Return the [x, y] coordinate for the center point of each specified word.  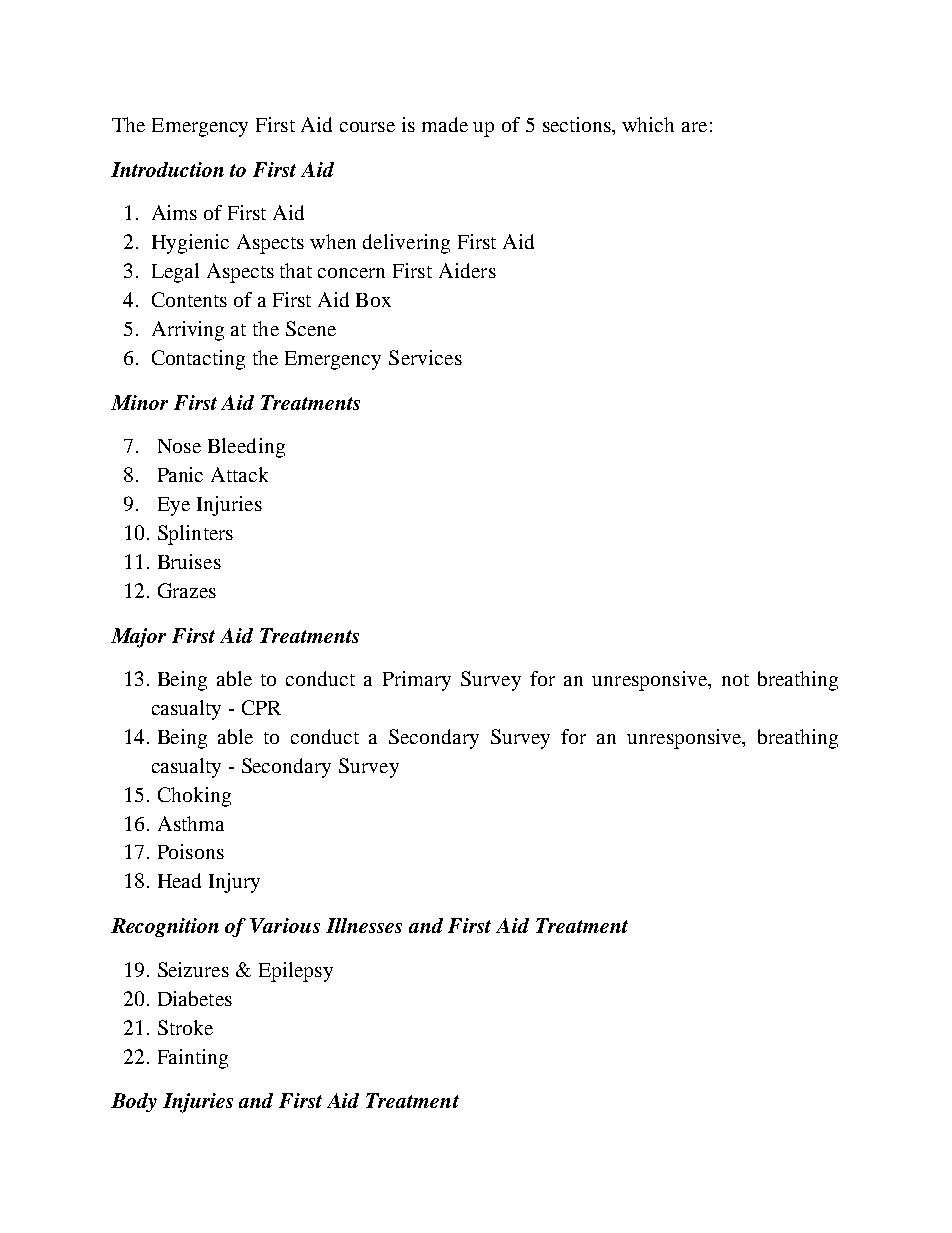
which [648, 124]
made [445, 124]
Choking [194, 797]
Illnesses [364, 925]
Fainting [193, 1059]
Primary [417, 681]
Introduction [167, 169]
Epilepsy [296, 972]
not [735, 680]
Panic [180, 474]
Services [425, 357]
